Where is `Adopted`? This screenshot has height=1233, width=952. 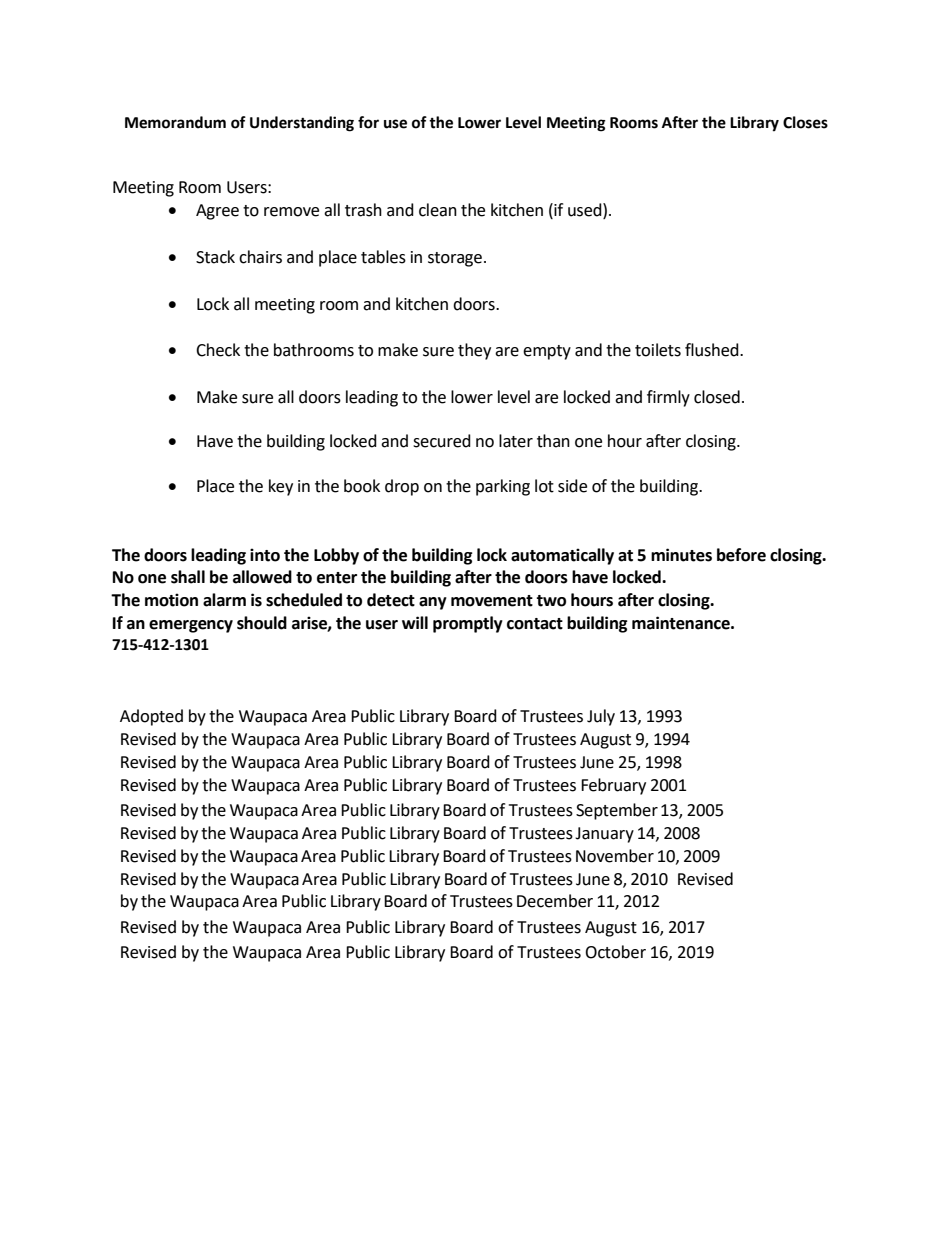
Adopted is located at coordinates (151, 717).
